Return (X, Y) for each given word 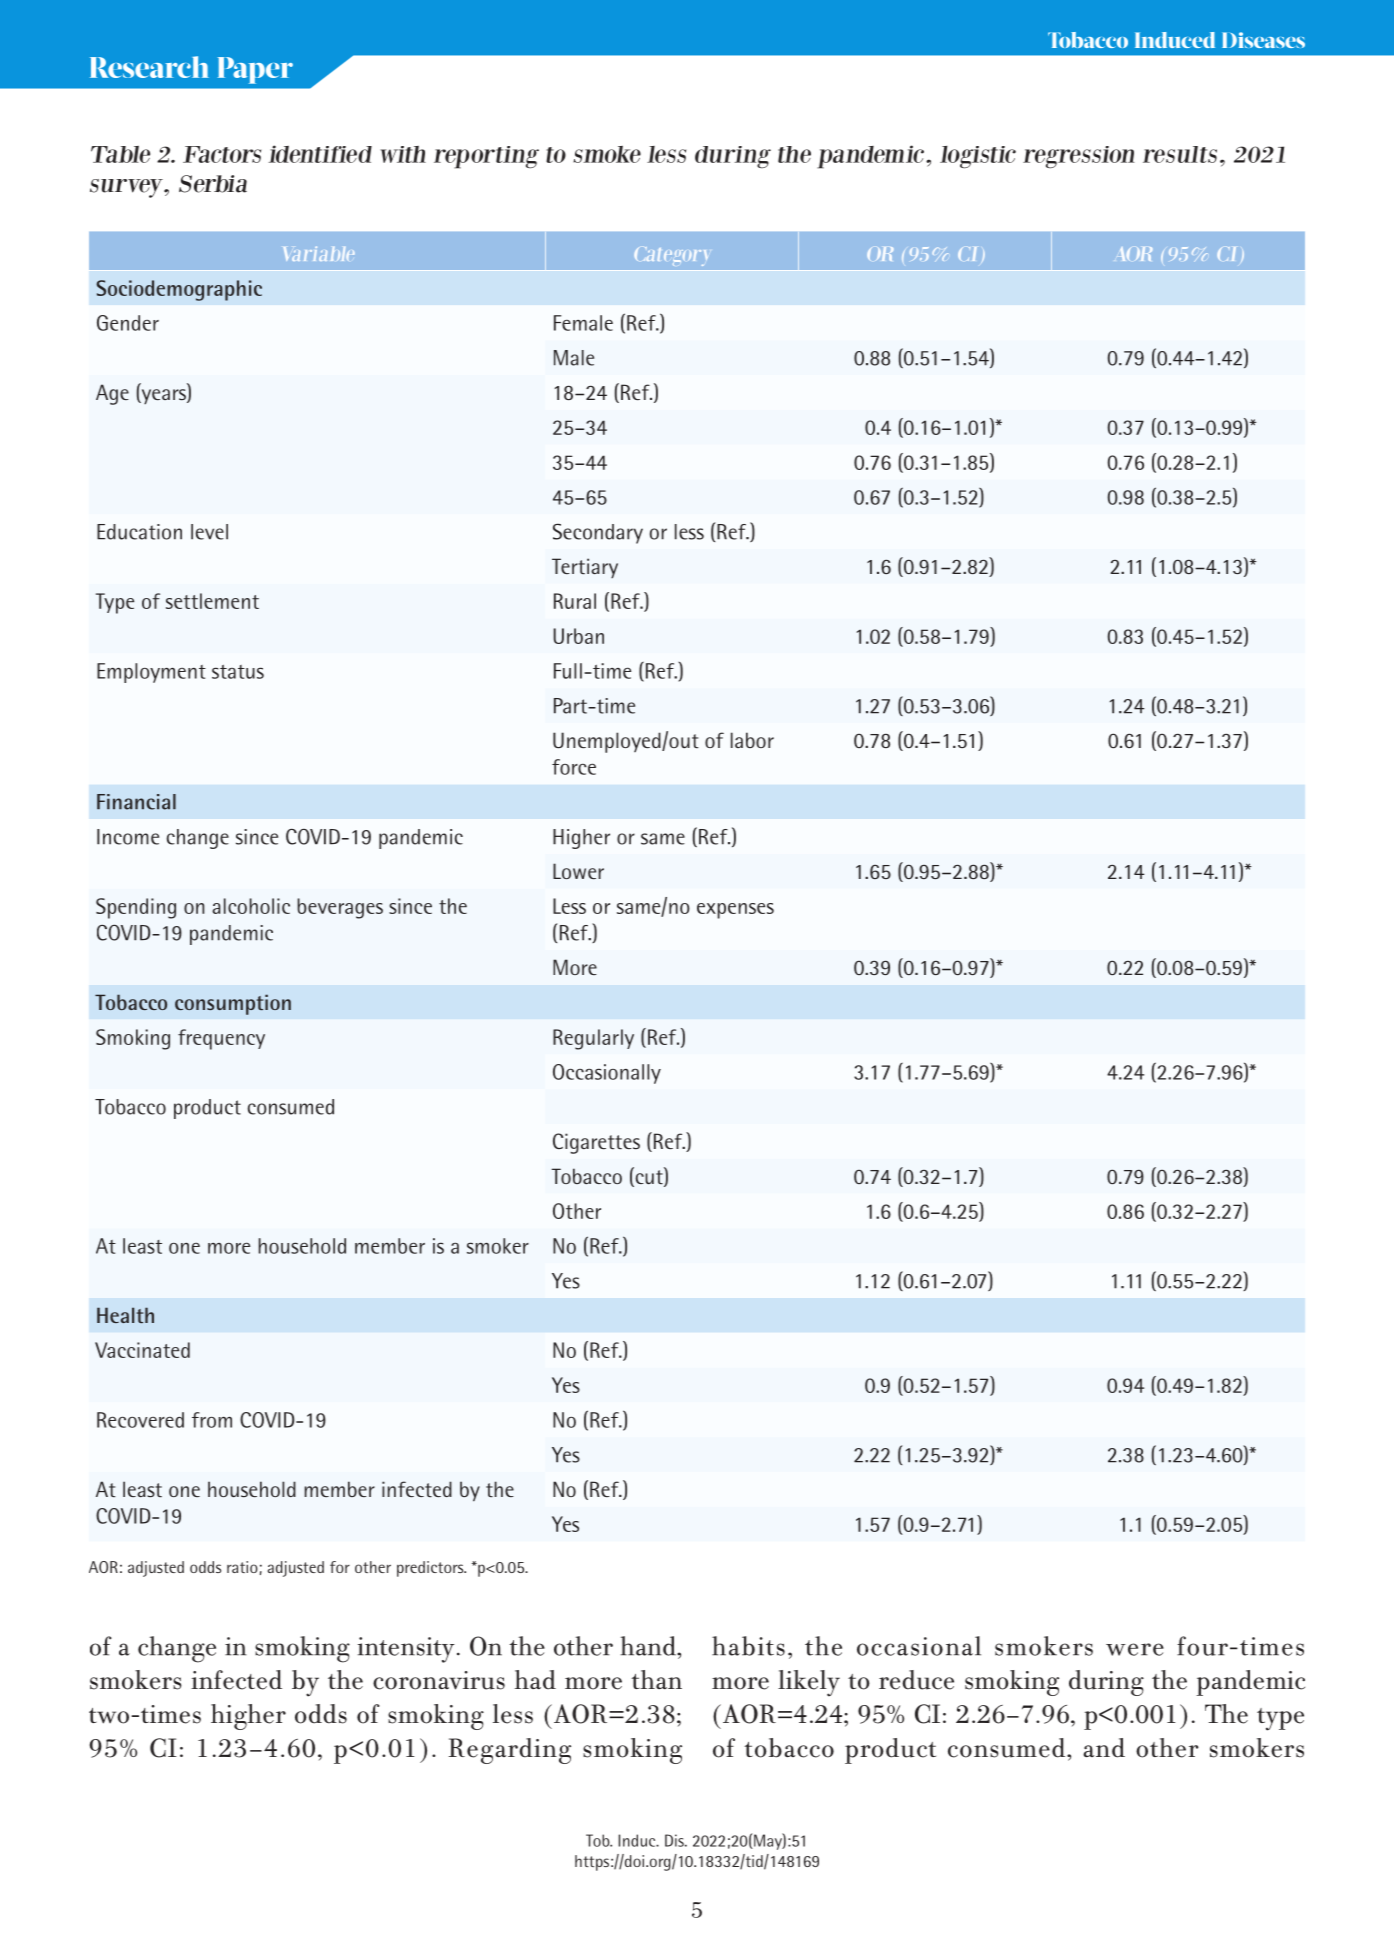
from (212, 1420)
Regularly (593, 1039)
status (238, 672)
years (163, 396)
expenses (735, 911)
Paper (255, 70)
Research (149, 67)
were (1135, 1649)
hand (649, 1646)
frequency (221, 1039)
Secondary (598, 533)
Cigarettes (596, 1143)
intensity (406, 1650)
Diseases (1263, 40)
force (574, 767)
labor (752, 740)
